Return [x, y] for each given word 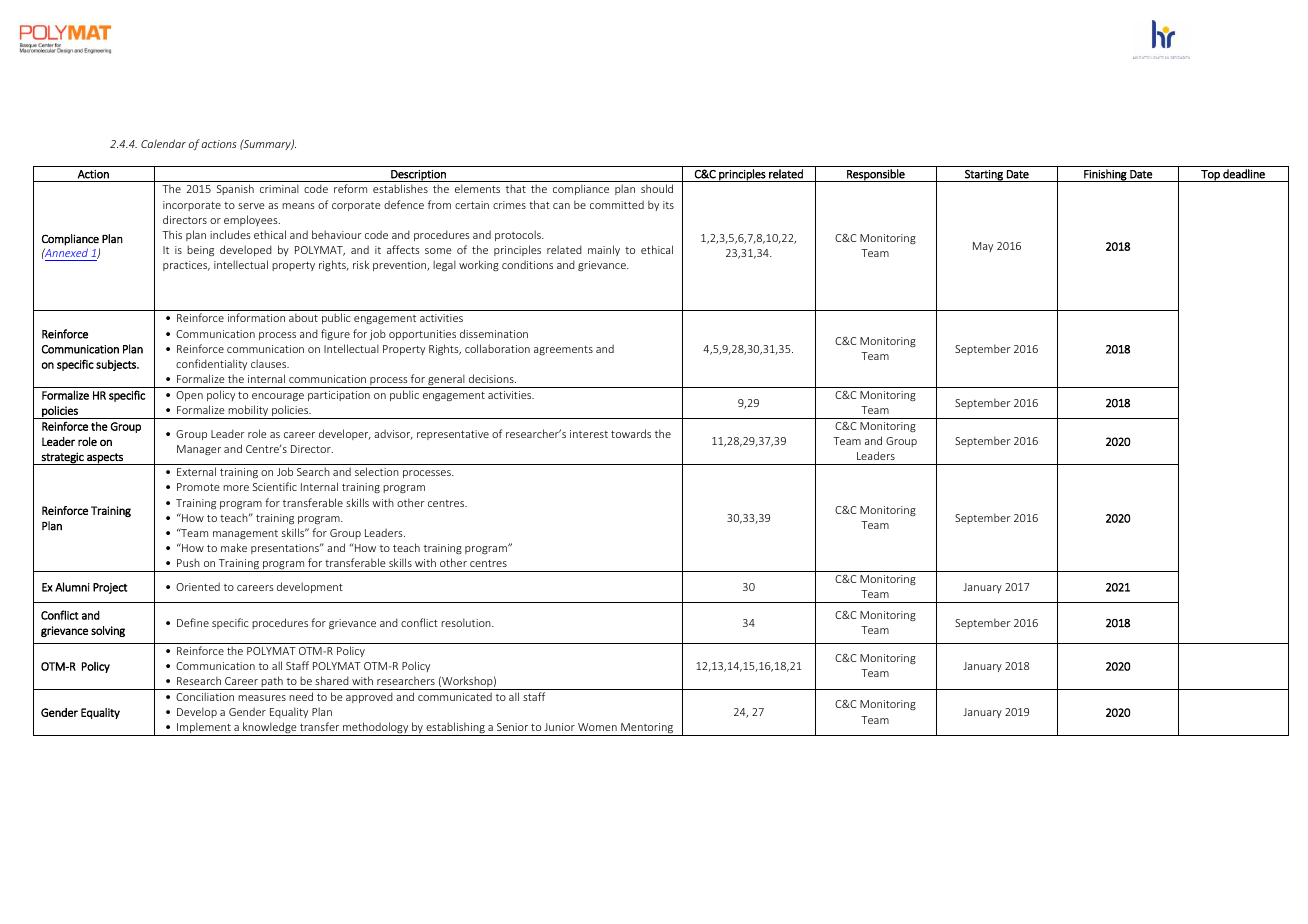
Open [189, 396]
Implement [204, 729]
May [983, 247]
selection [377, 471]
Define [193, 622]
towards [631, 433]
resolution [467, 622]
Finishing [1105, 175]
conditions [527, 264]
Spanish [235, 189]
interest [589, 434]
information [256, 317]
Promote [198, 487]
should [657, 188]
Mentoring [647, 729]
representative [453, 435]
